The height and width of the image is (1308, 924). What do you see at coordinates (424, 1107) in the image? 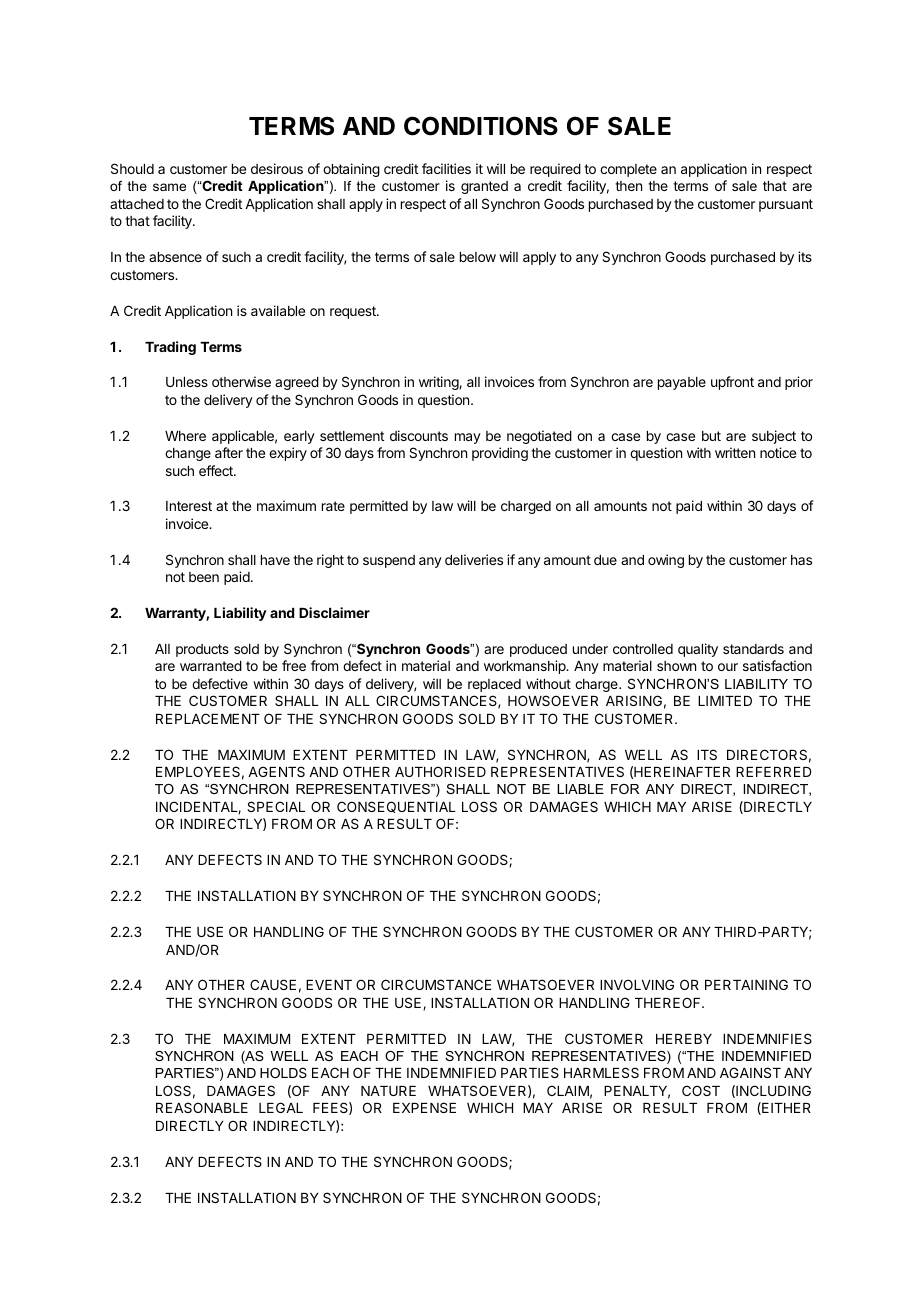
I see `EXPENSE` at bounding box center [424, 1107].
